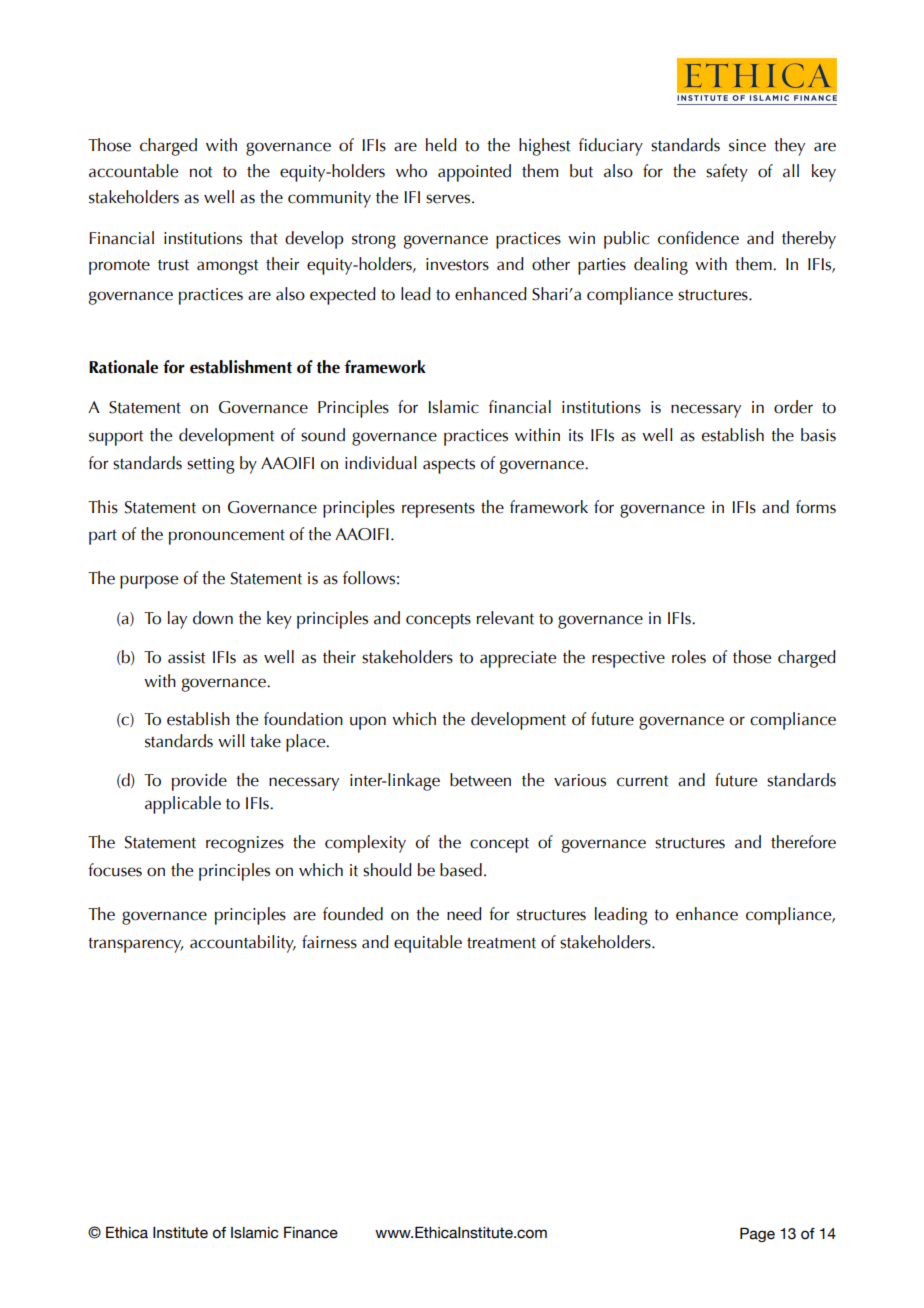  Describe the element at coordinates (438, 510) in the screenshot. I see `represents` at that location.
